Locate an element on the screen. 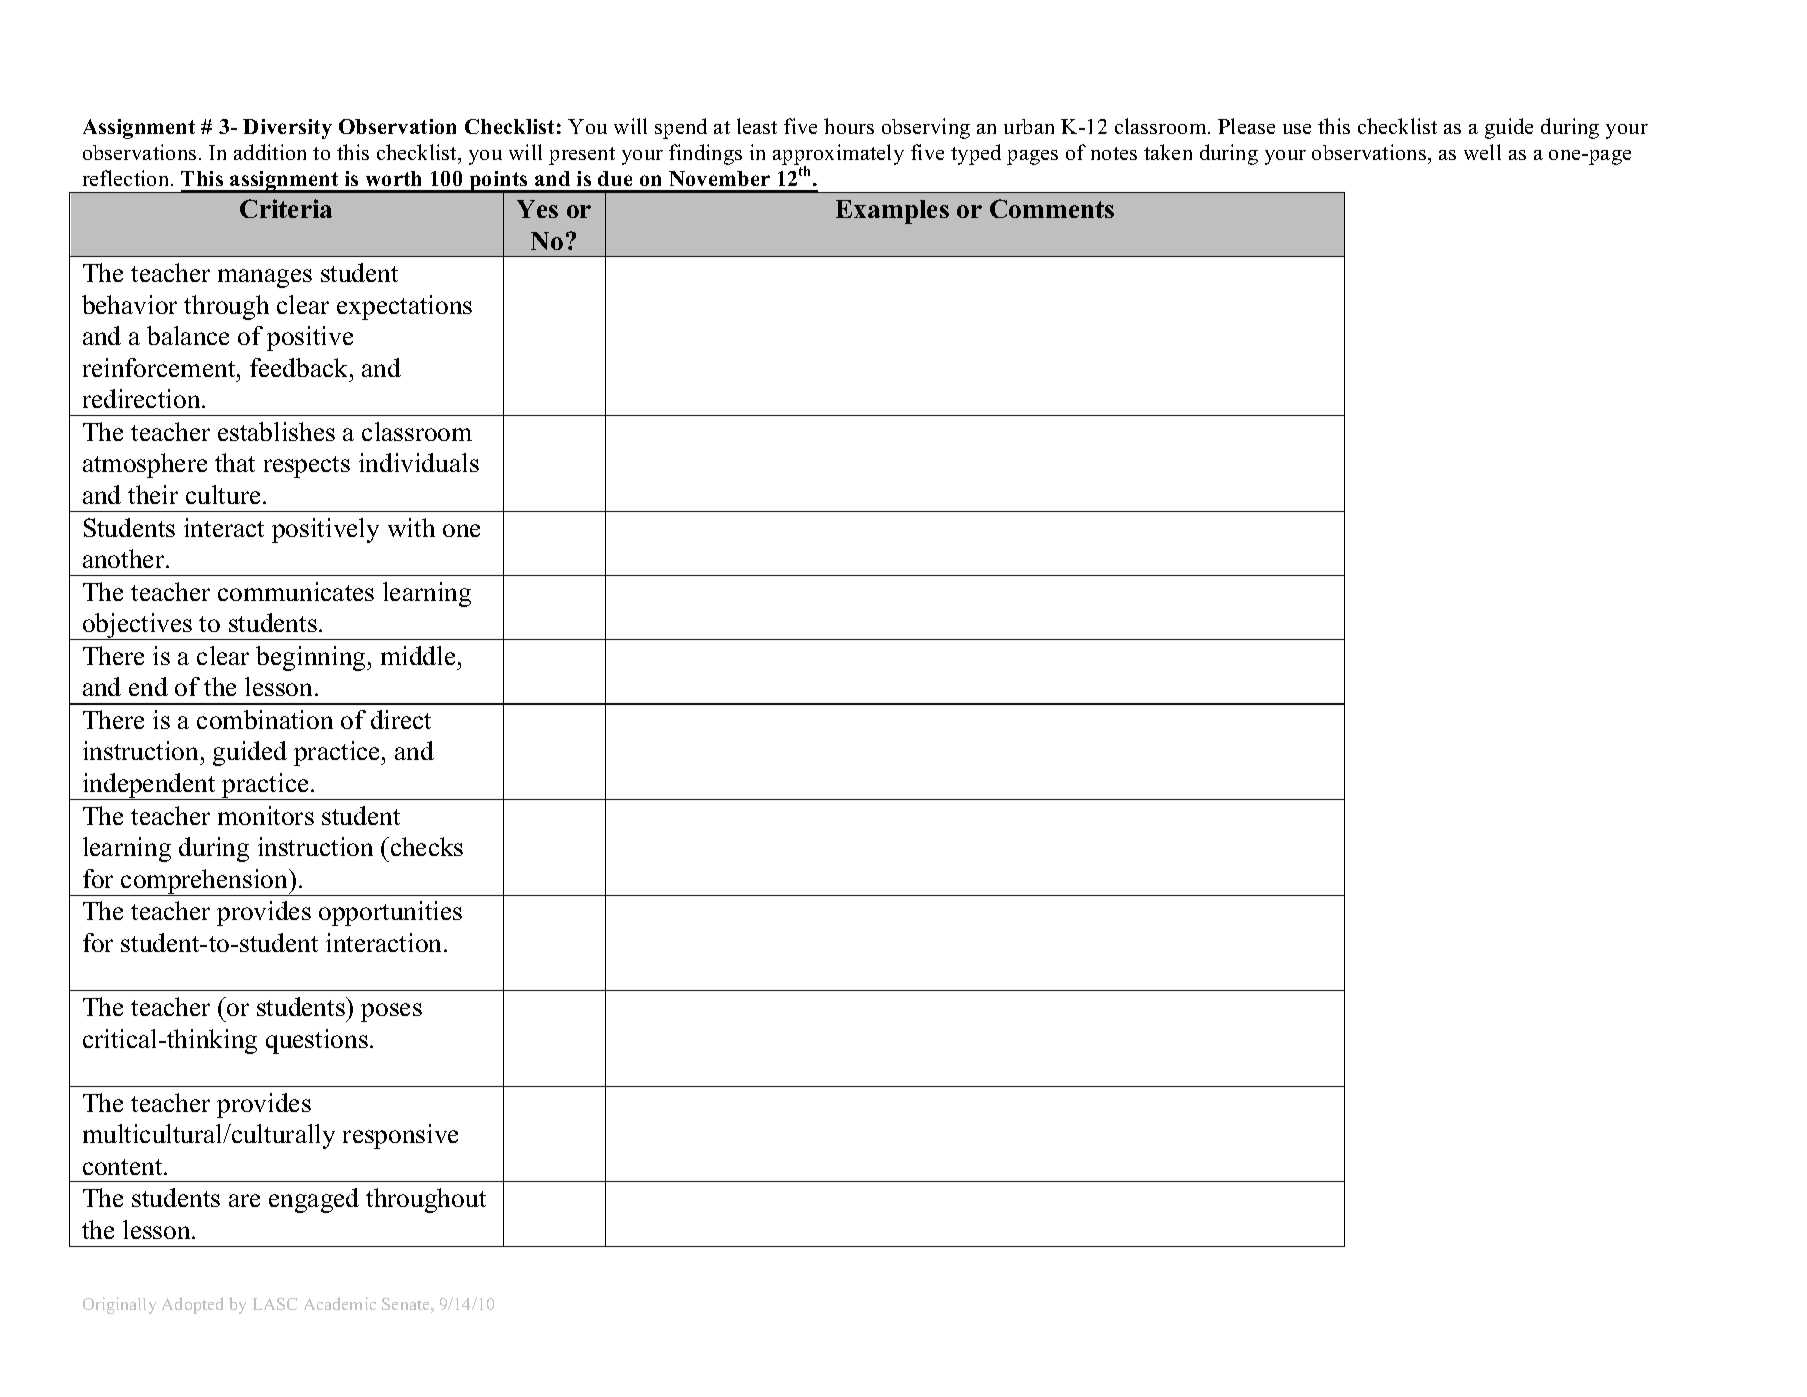 This screenshot has width=1807, height=1397. culture is located at coordinates (223, 494).
